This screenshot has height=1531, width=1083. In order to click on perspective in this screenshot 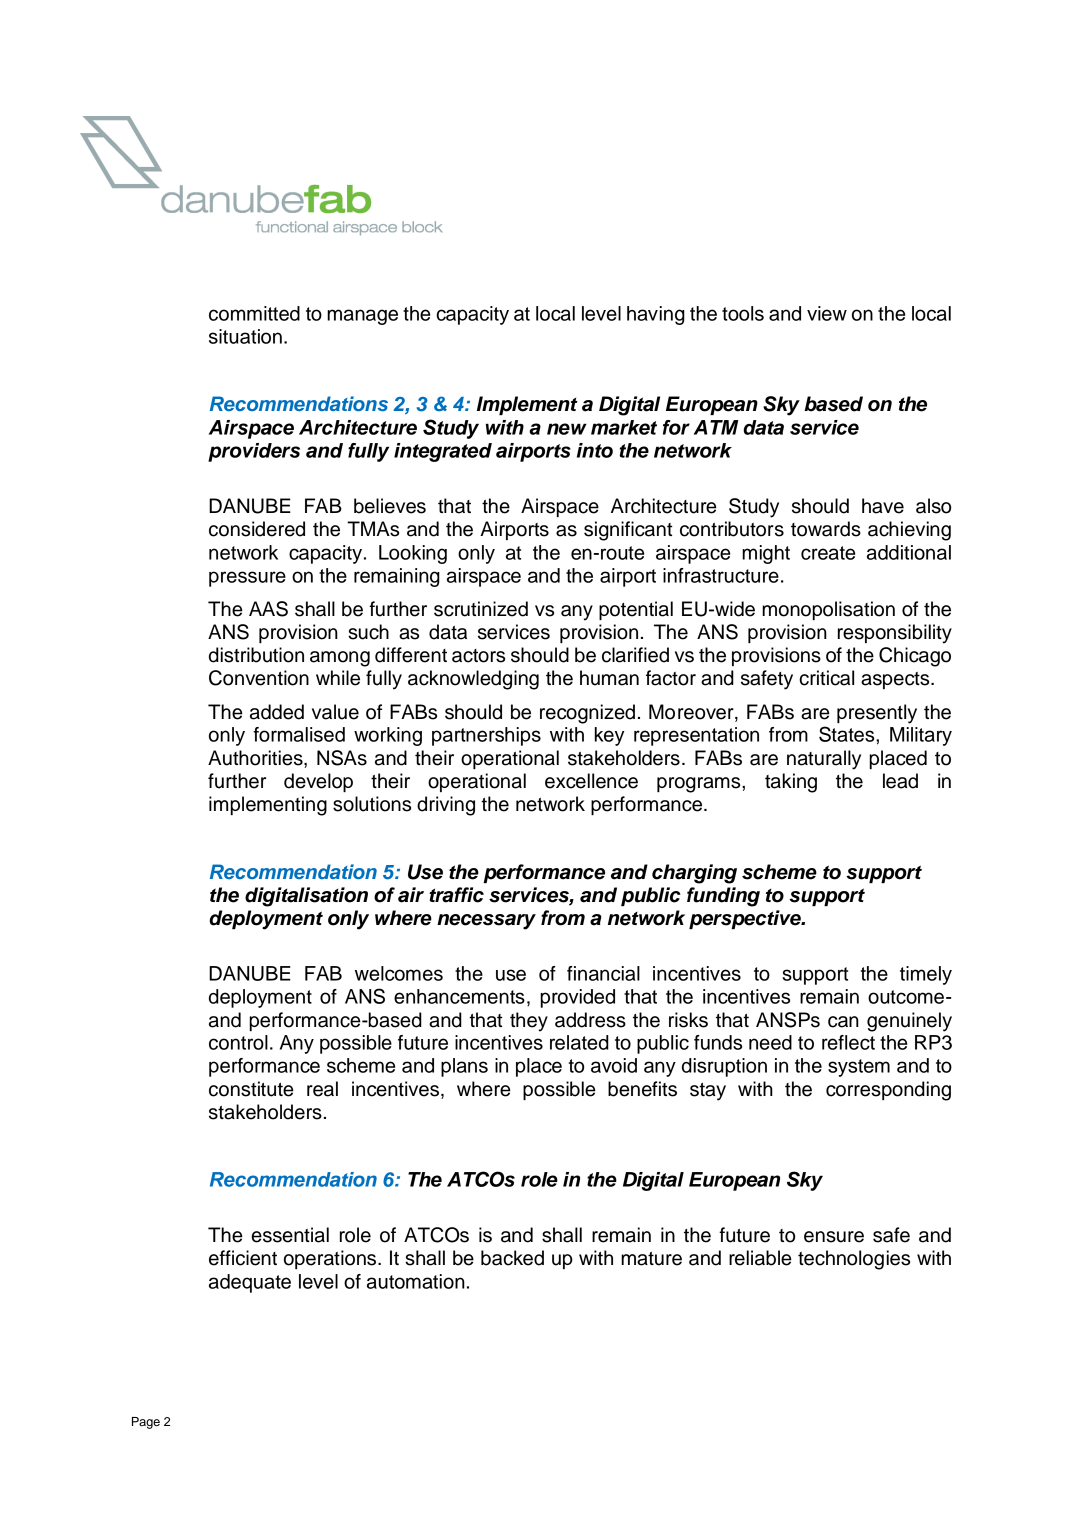, I will do `click(746, 919)`.
